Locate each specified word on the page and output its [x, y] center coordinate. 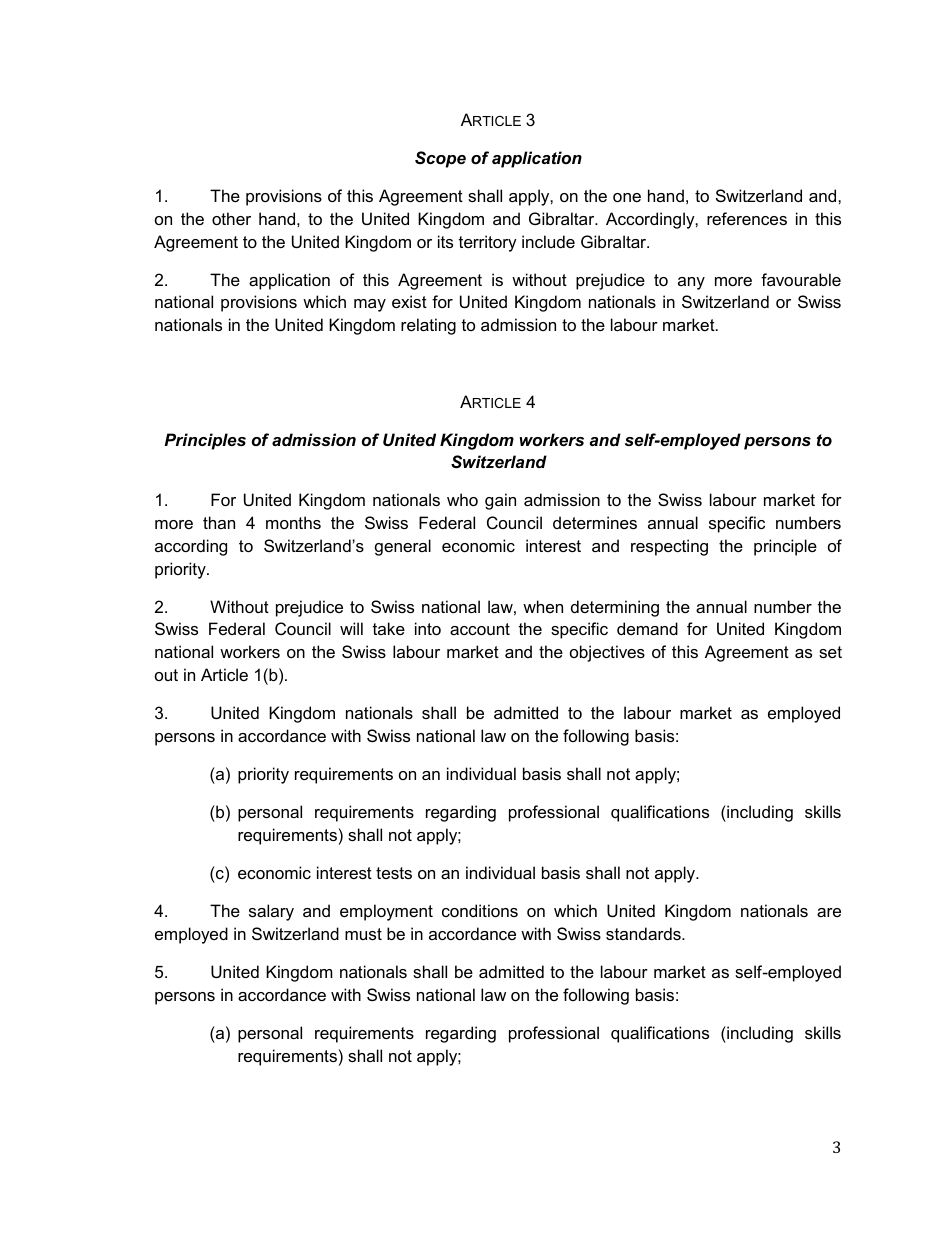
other [231, 218]
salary [271, 912]
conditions [480, 910]
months [293, 522]
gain [500, 501]
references [747, 218]
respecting [669, 547]
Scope [440, 159]
